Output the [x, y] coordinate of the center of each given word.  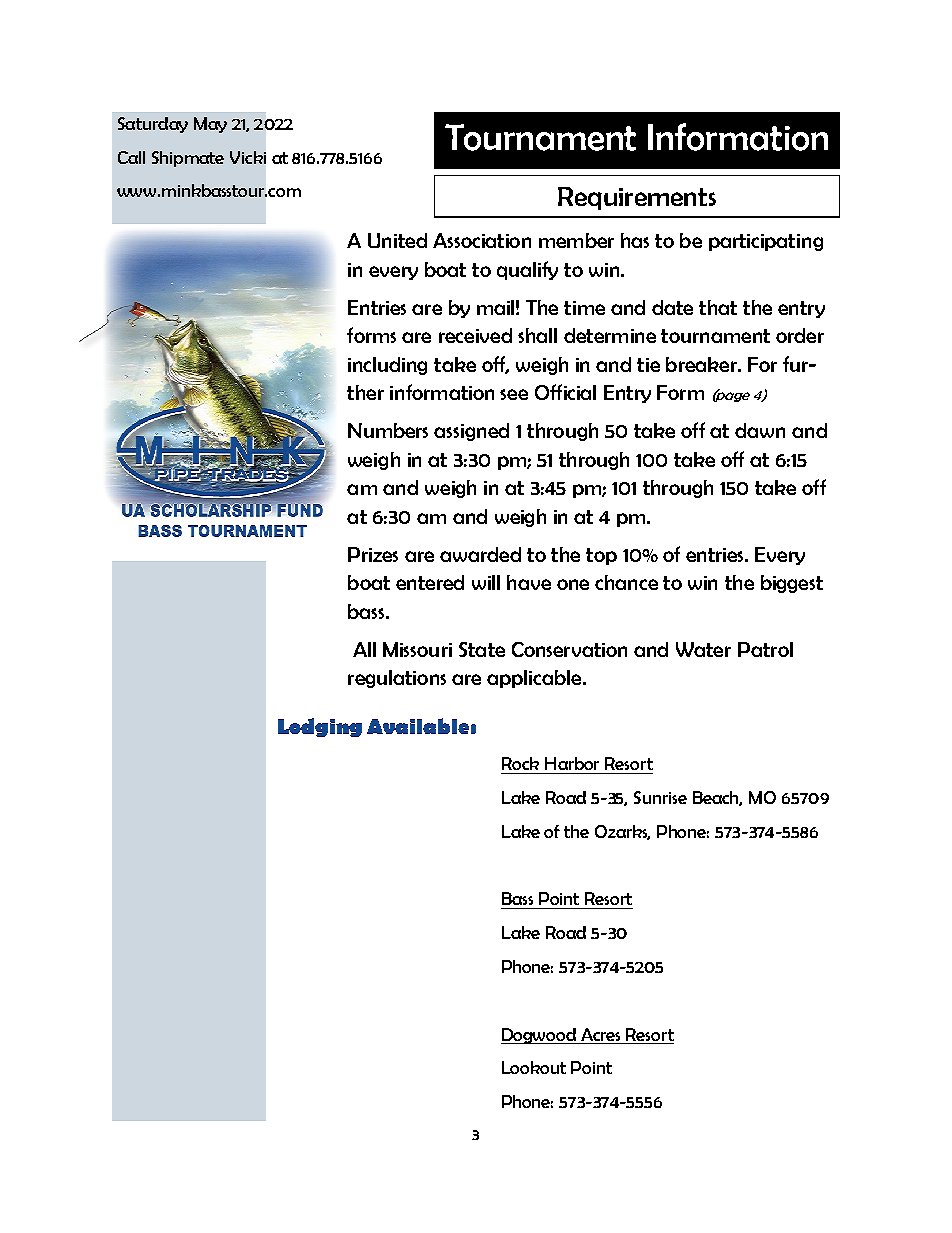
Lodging [320, 727]
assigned [471, 432]
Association [482, 240]
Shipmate [188, 159]
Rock [520, 763]
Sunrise [660, 797]
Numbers [388, 430]
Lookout [534, 1067]
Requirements [637, 198]
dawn [760, 430]
